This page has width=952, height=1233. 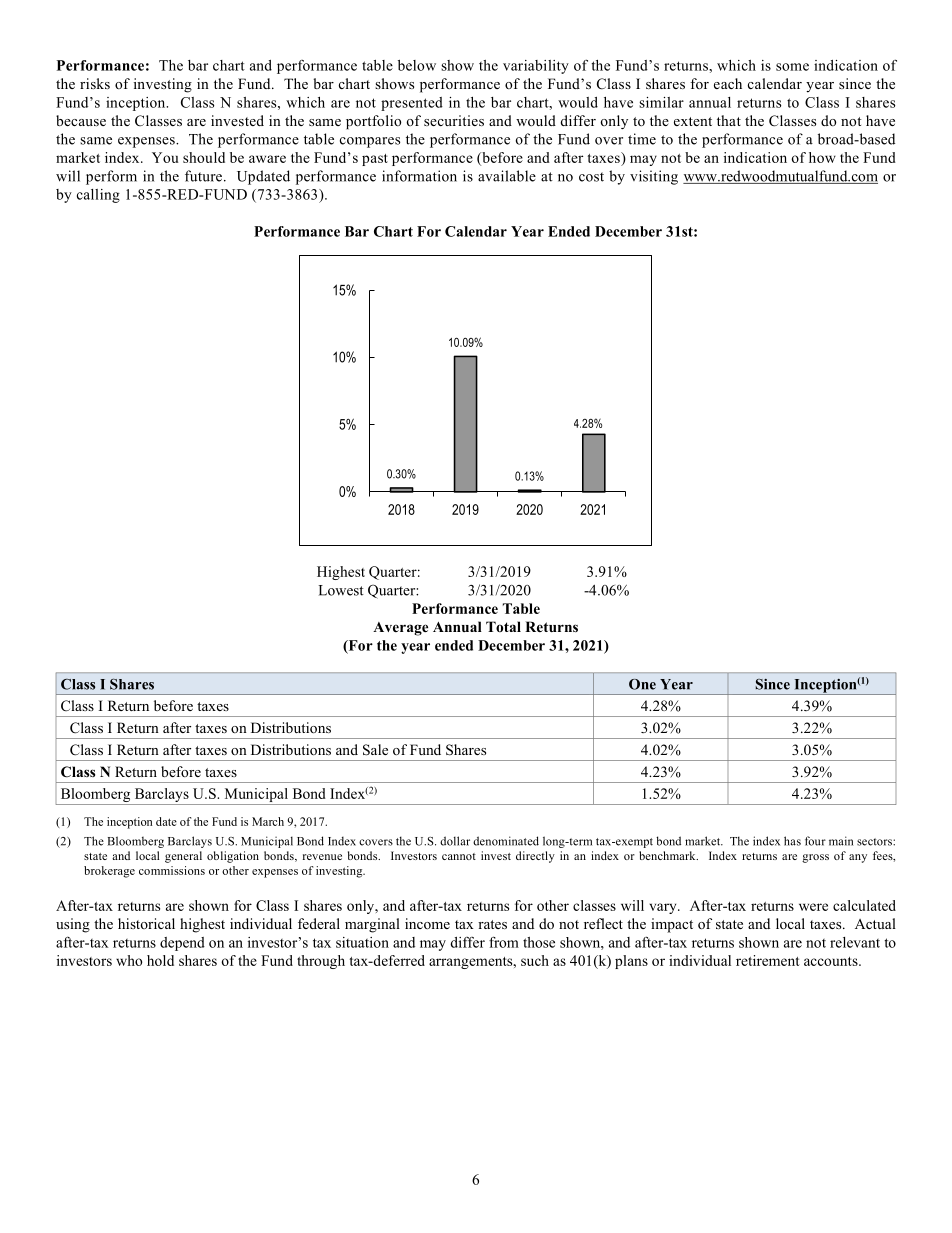 What do you see at coordinates (642, 684) in the page?
I see `One` at bounding box center [642, 684].
